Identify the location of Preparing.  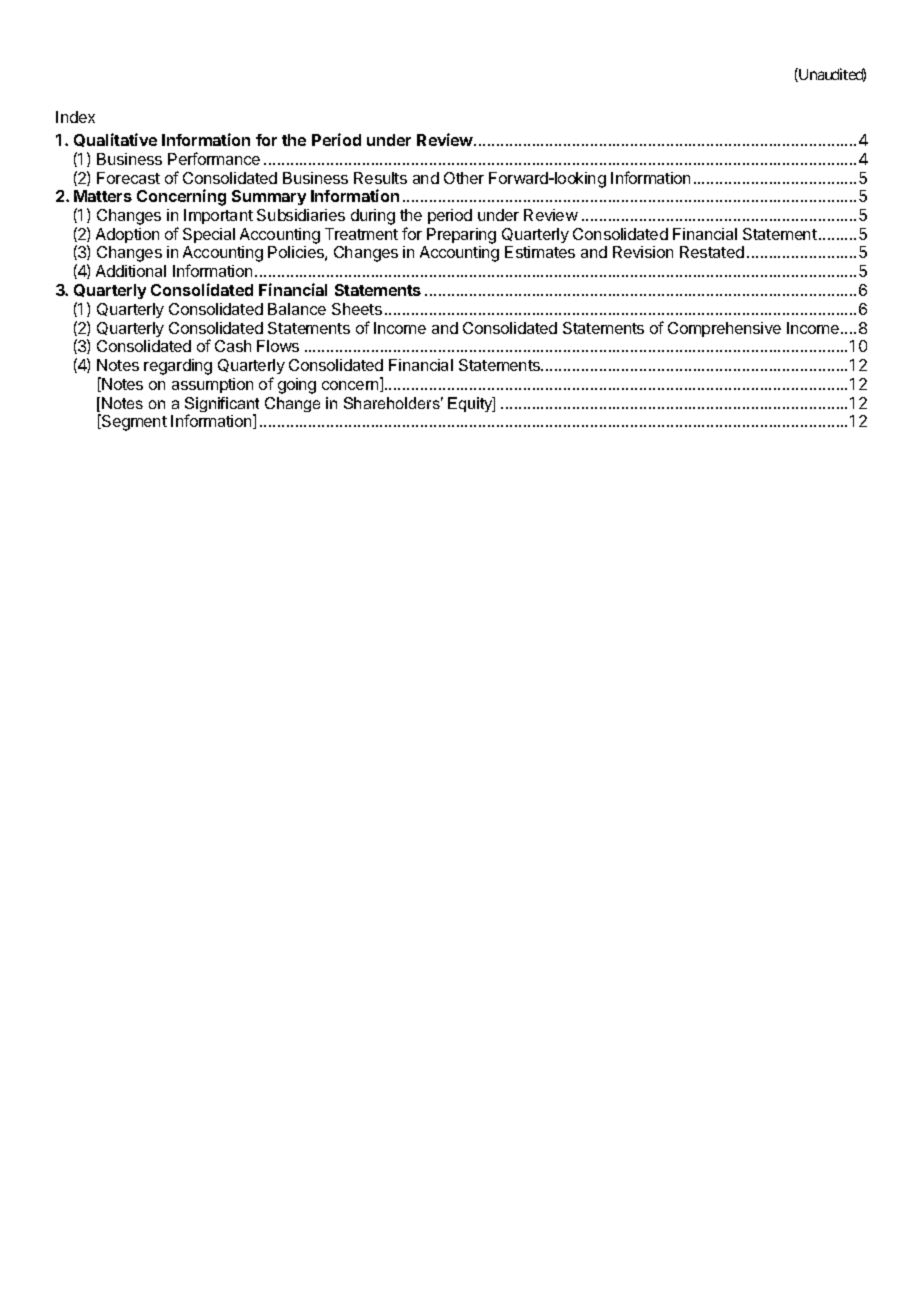
(461, 236).
